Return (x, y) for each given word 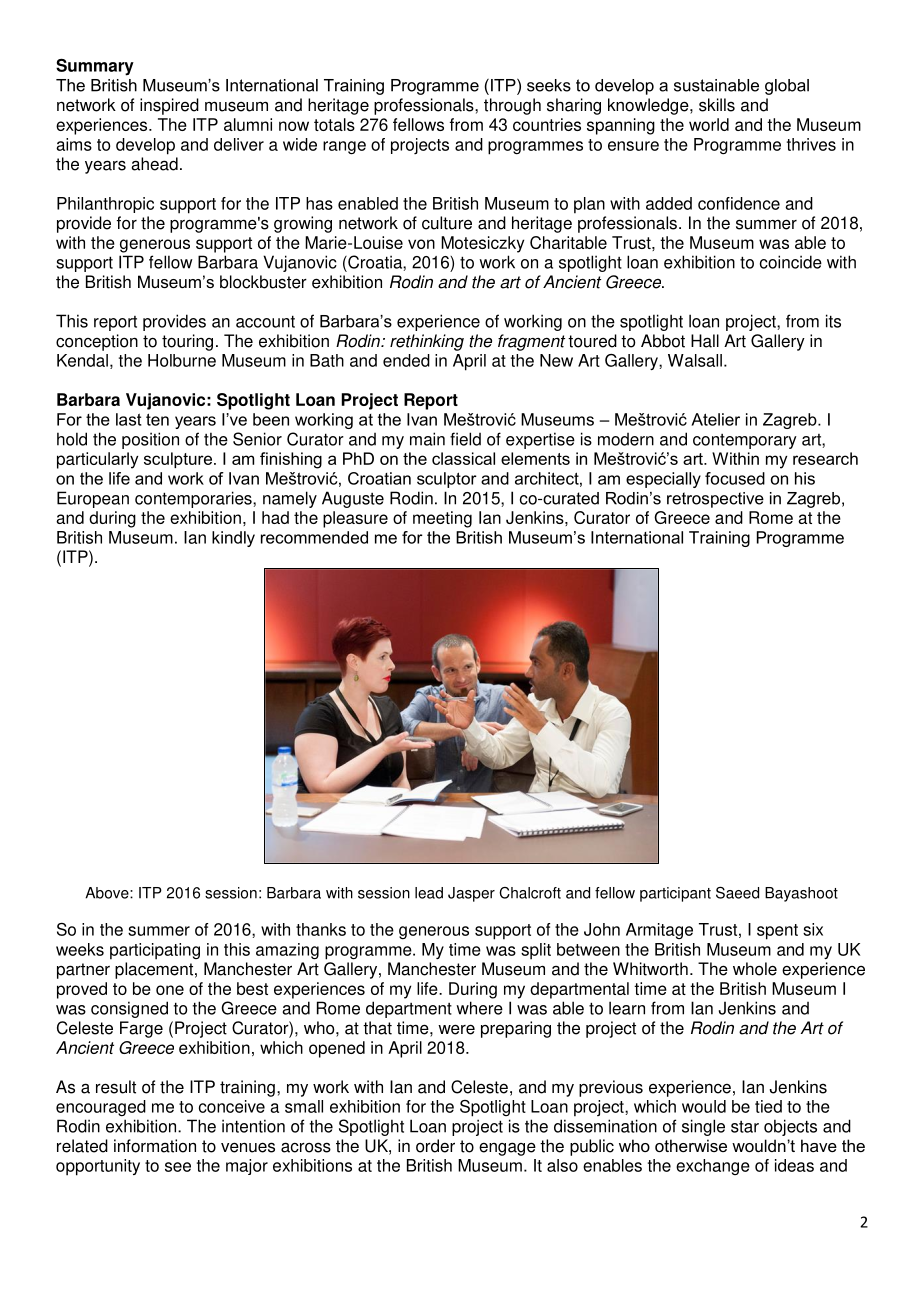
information (155, 1146)
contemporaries (194, 499)
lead (429, 893)
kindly (233, 539)
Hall (705, 341)
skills (717, 105)
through (512, 106)
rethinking (427, 342)
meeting (442, 519)
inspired (169, 106)
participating (155, 951)
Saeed (737, 893)
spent (777, 932)
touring (187, 342)
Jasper (471, 894)
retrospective (715, 500)
